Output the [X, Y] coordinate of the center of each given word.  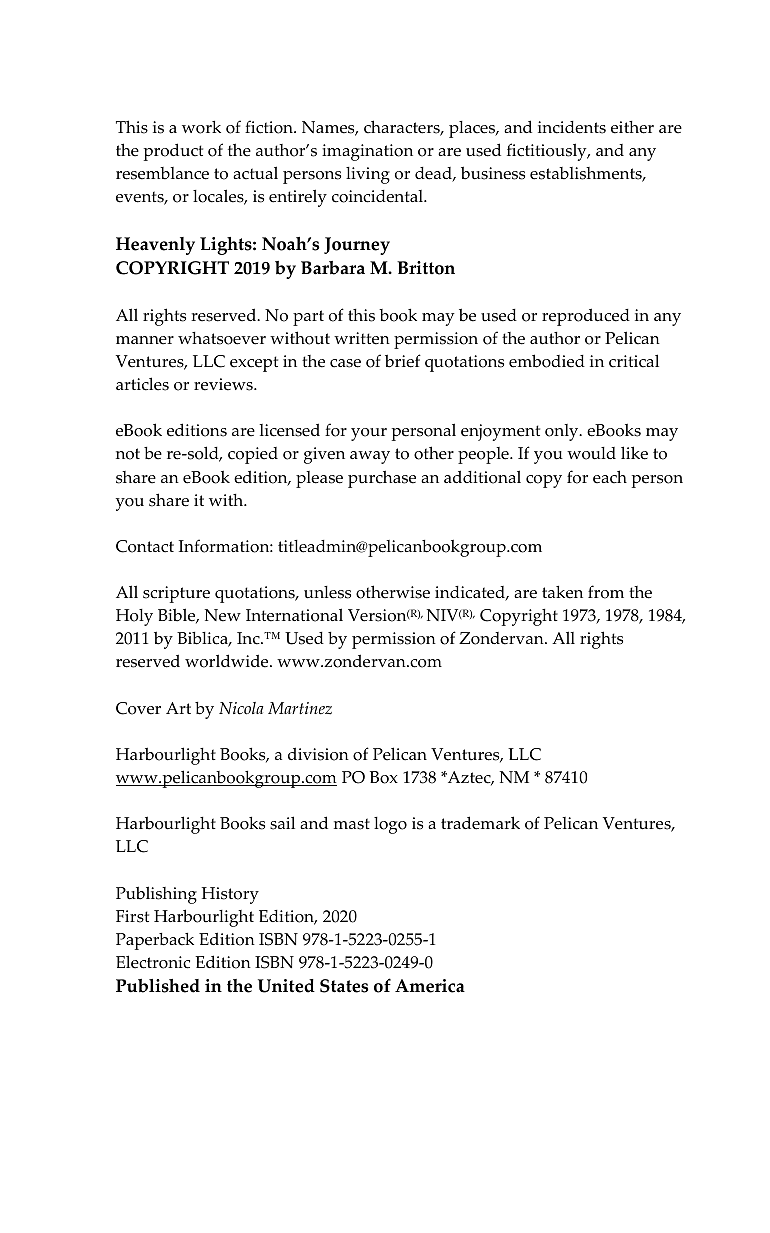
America [430, 986]
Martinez [300, 708]
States [344, 986]
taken [562, 592]
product [173, 152]
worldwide [228, 661]
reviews [224, 384]
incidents [572, 127]
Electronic [153, 962]
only [563, 432]
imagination [367, 152]
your [369, 434]
